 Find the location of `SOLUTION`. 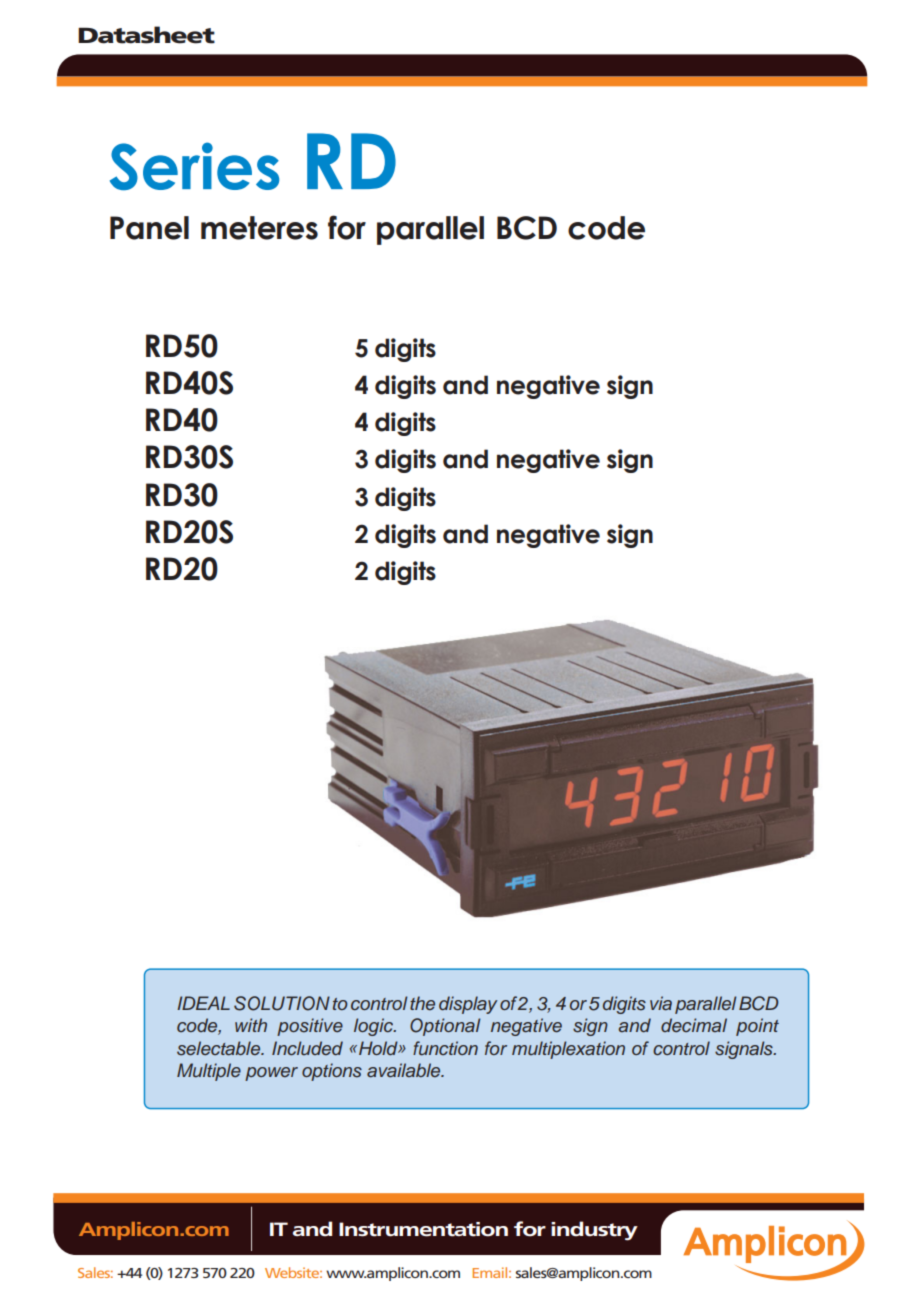

SOLUTION is located at coordinates (282, 1003).
